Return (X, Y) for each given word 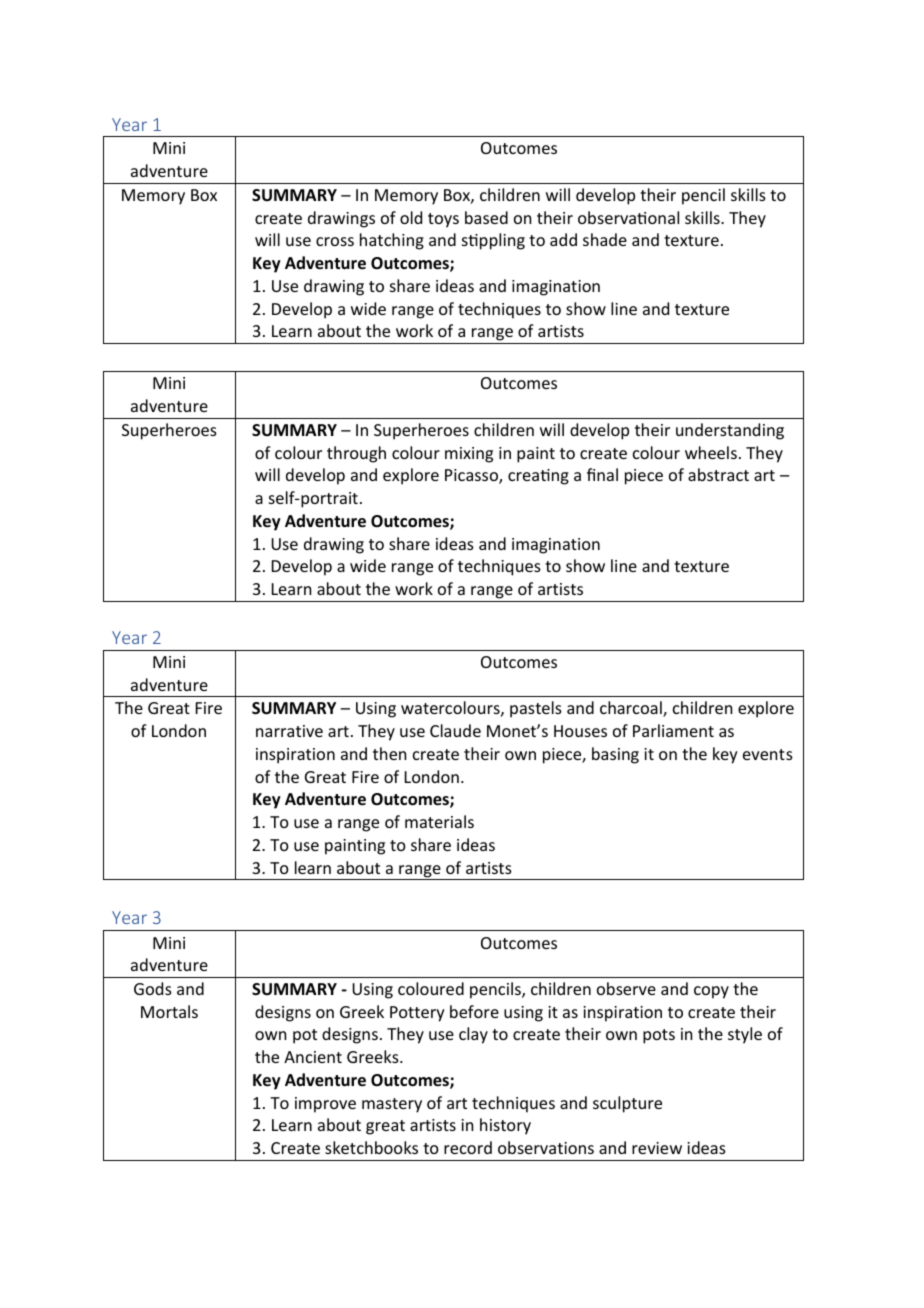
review (657, 1148)
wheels (711, 452)
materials (439, 821)
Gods (153, 988)
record (468, 1147)
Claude (455, 730)
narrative (289, 731)
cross (335, 241)
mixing (469, 455)
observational (628, 217)
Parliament (673, 730)
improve (325, 1105)
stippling (493, 241)
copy (711, 992)
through (356, 454)
